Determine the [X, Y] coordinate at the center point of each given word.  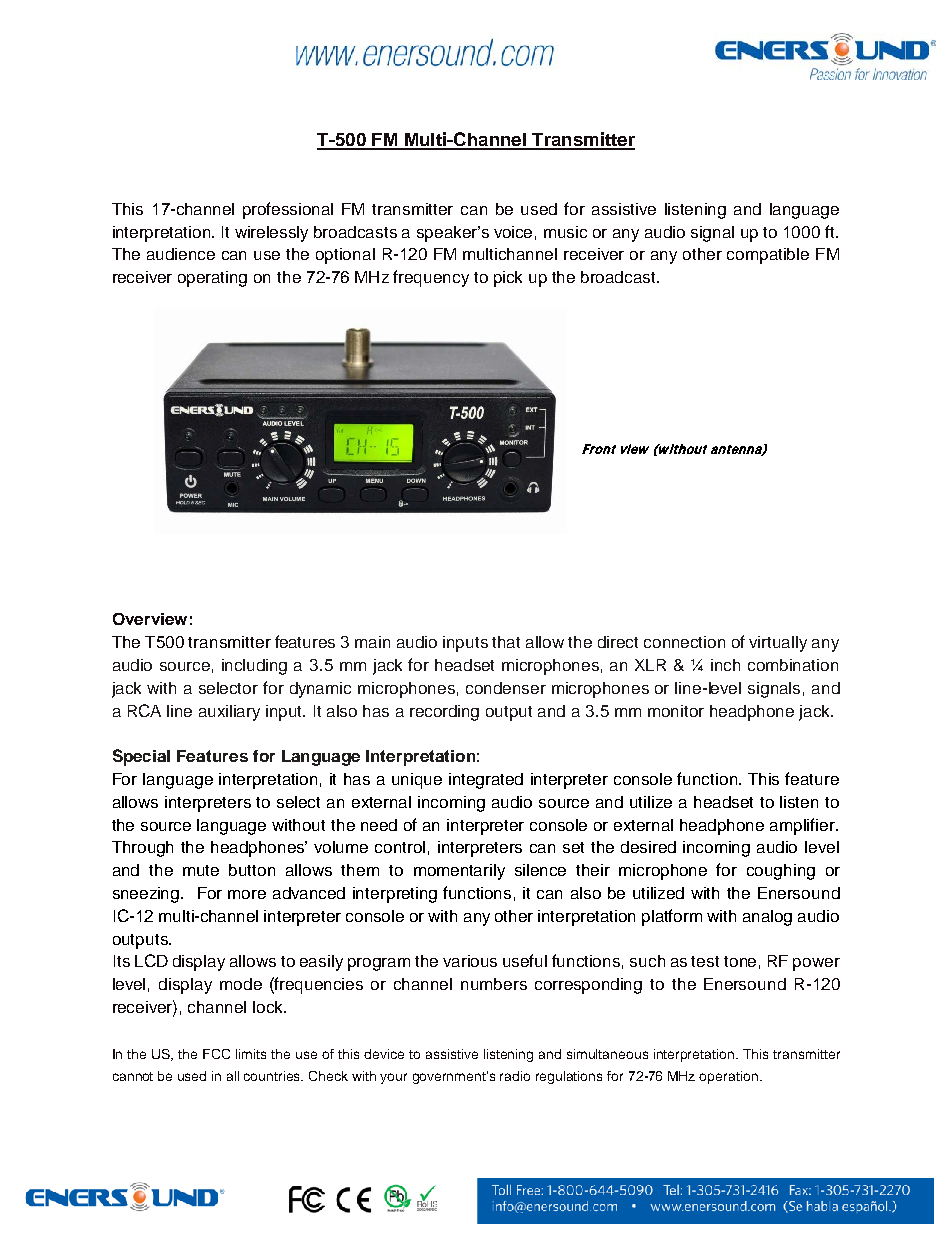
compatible [768, 256]
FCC [216, 1054]
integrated [486, 781]
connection [684, 642]
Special [141, 757]
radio [515, 1076]
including [254, 667]
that [506, 642]
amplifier [803, 826]
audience [181, 254]
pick [508, 279]
